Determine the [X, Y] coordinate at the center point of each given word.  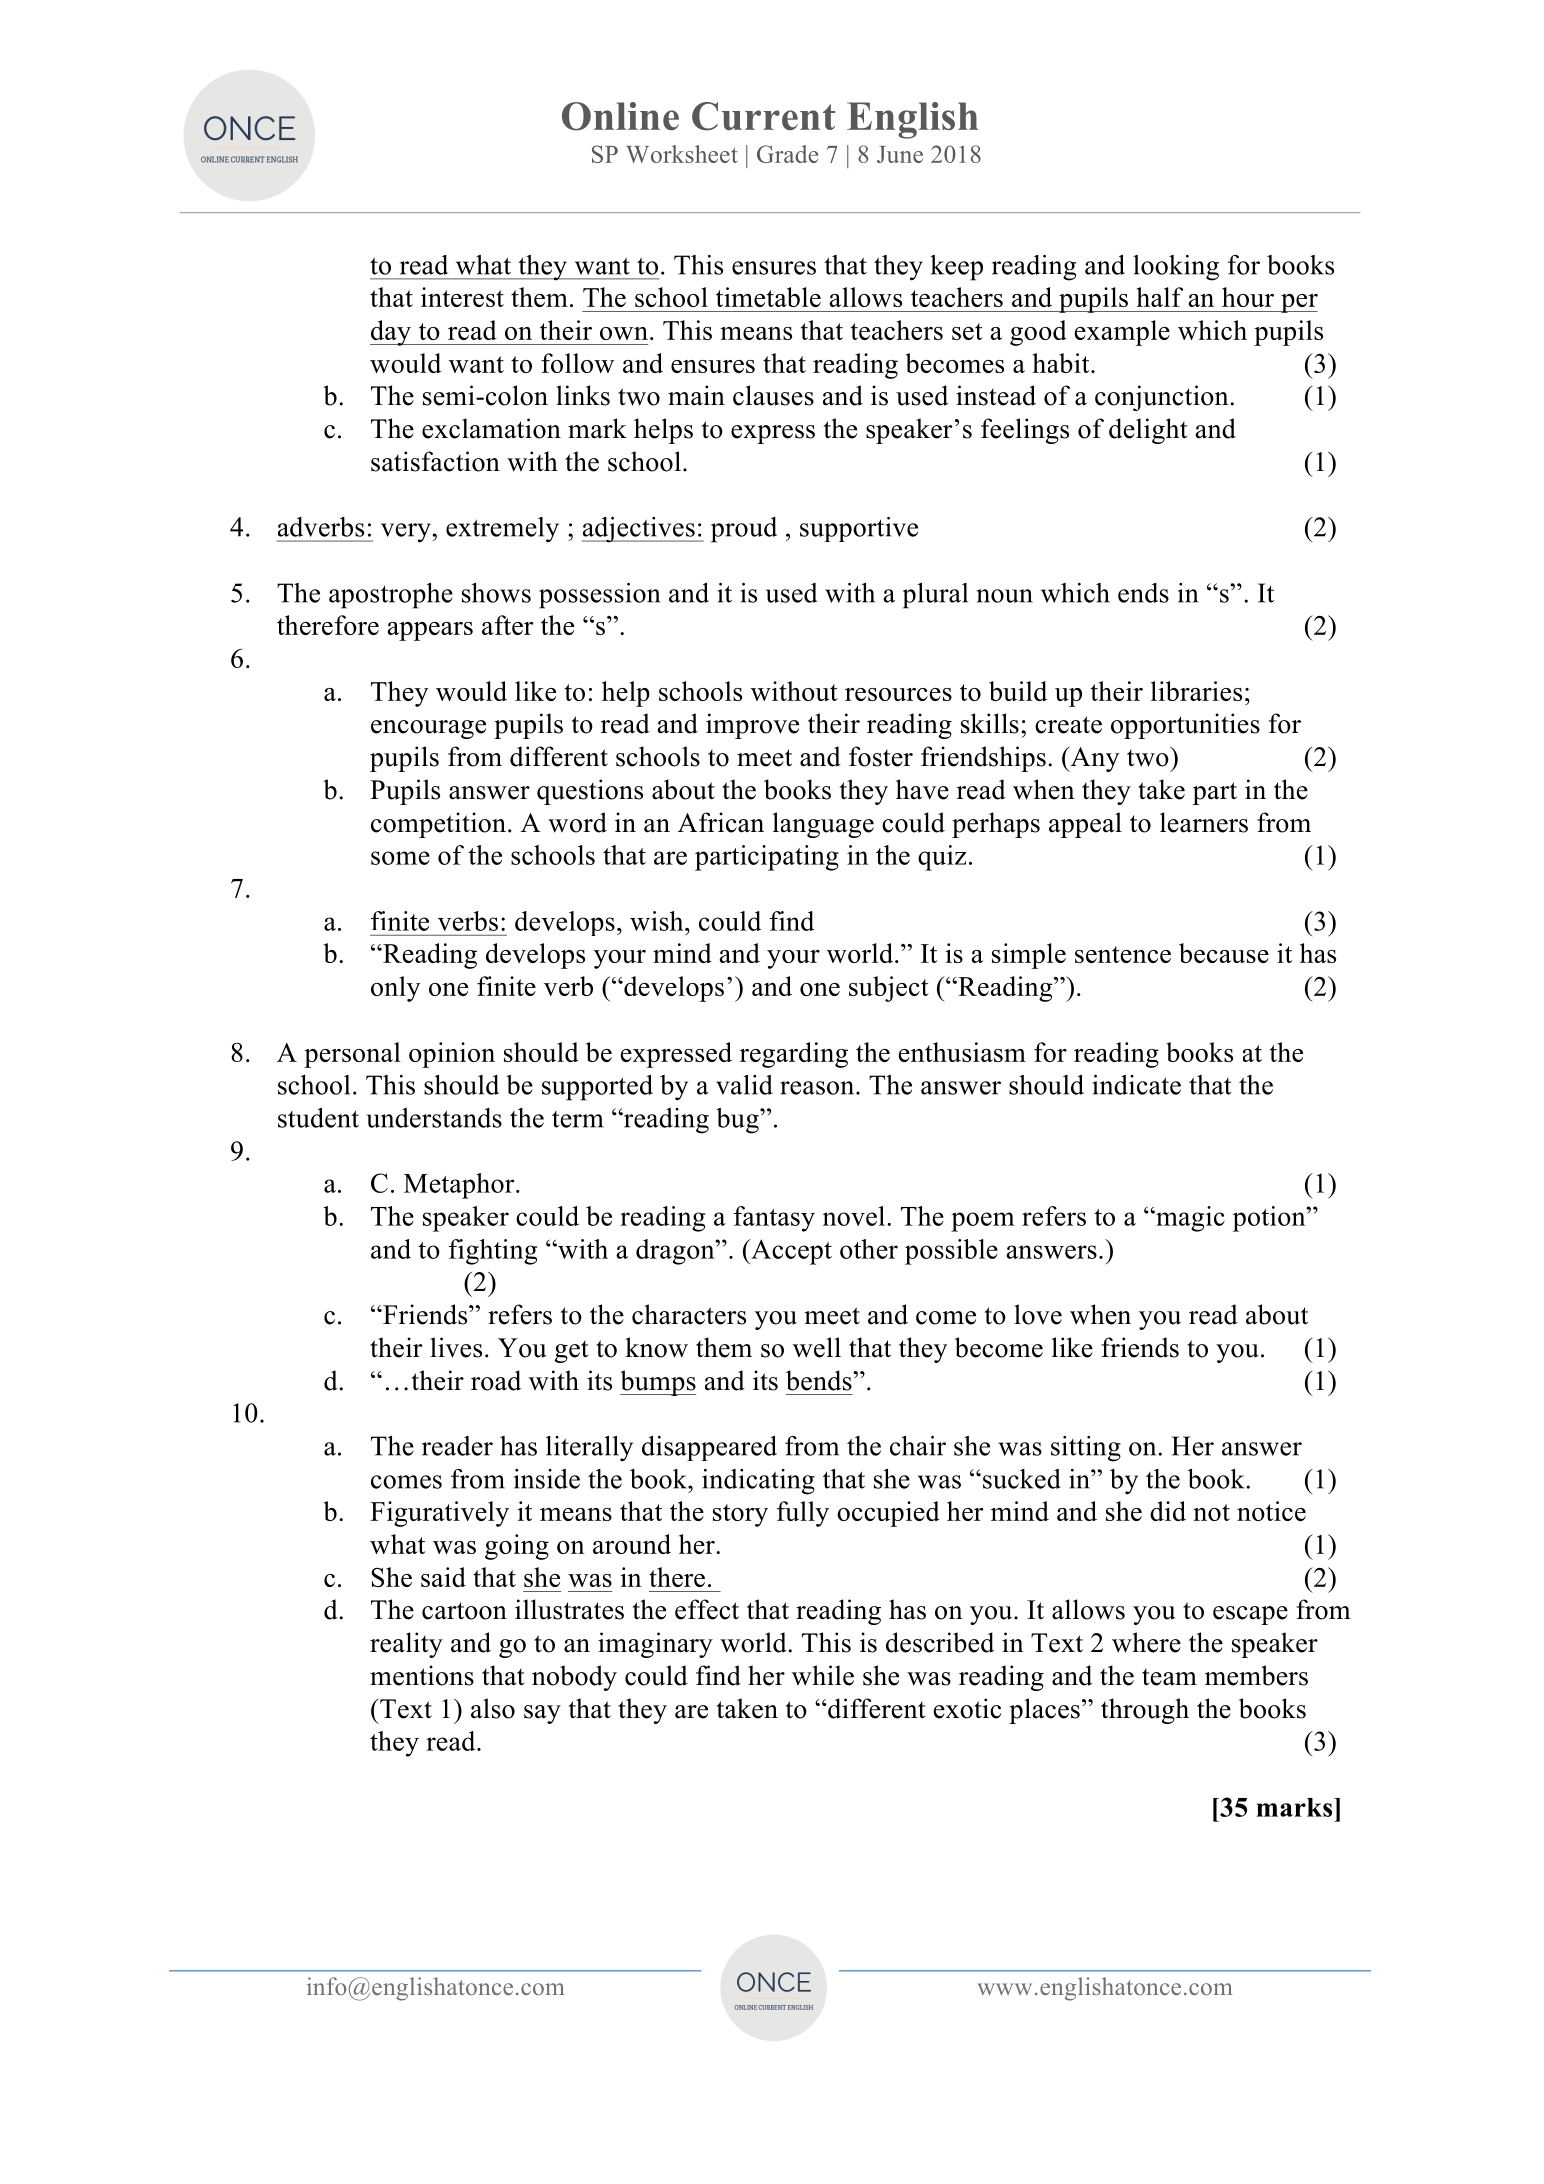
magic [1189, 1219]
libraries [1196, 691]
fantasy [774, 1219]
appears [430, 631]
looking [1176, 268]
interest [462, 297]
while [823, 1675]
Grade [787, 154]
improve [752, 726]
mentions [422, 1675]
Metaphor [460, 1186]
